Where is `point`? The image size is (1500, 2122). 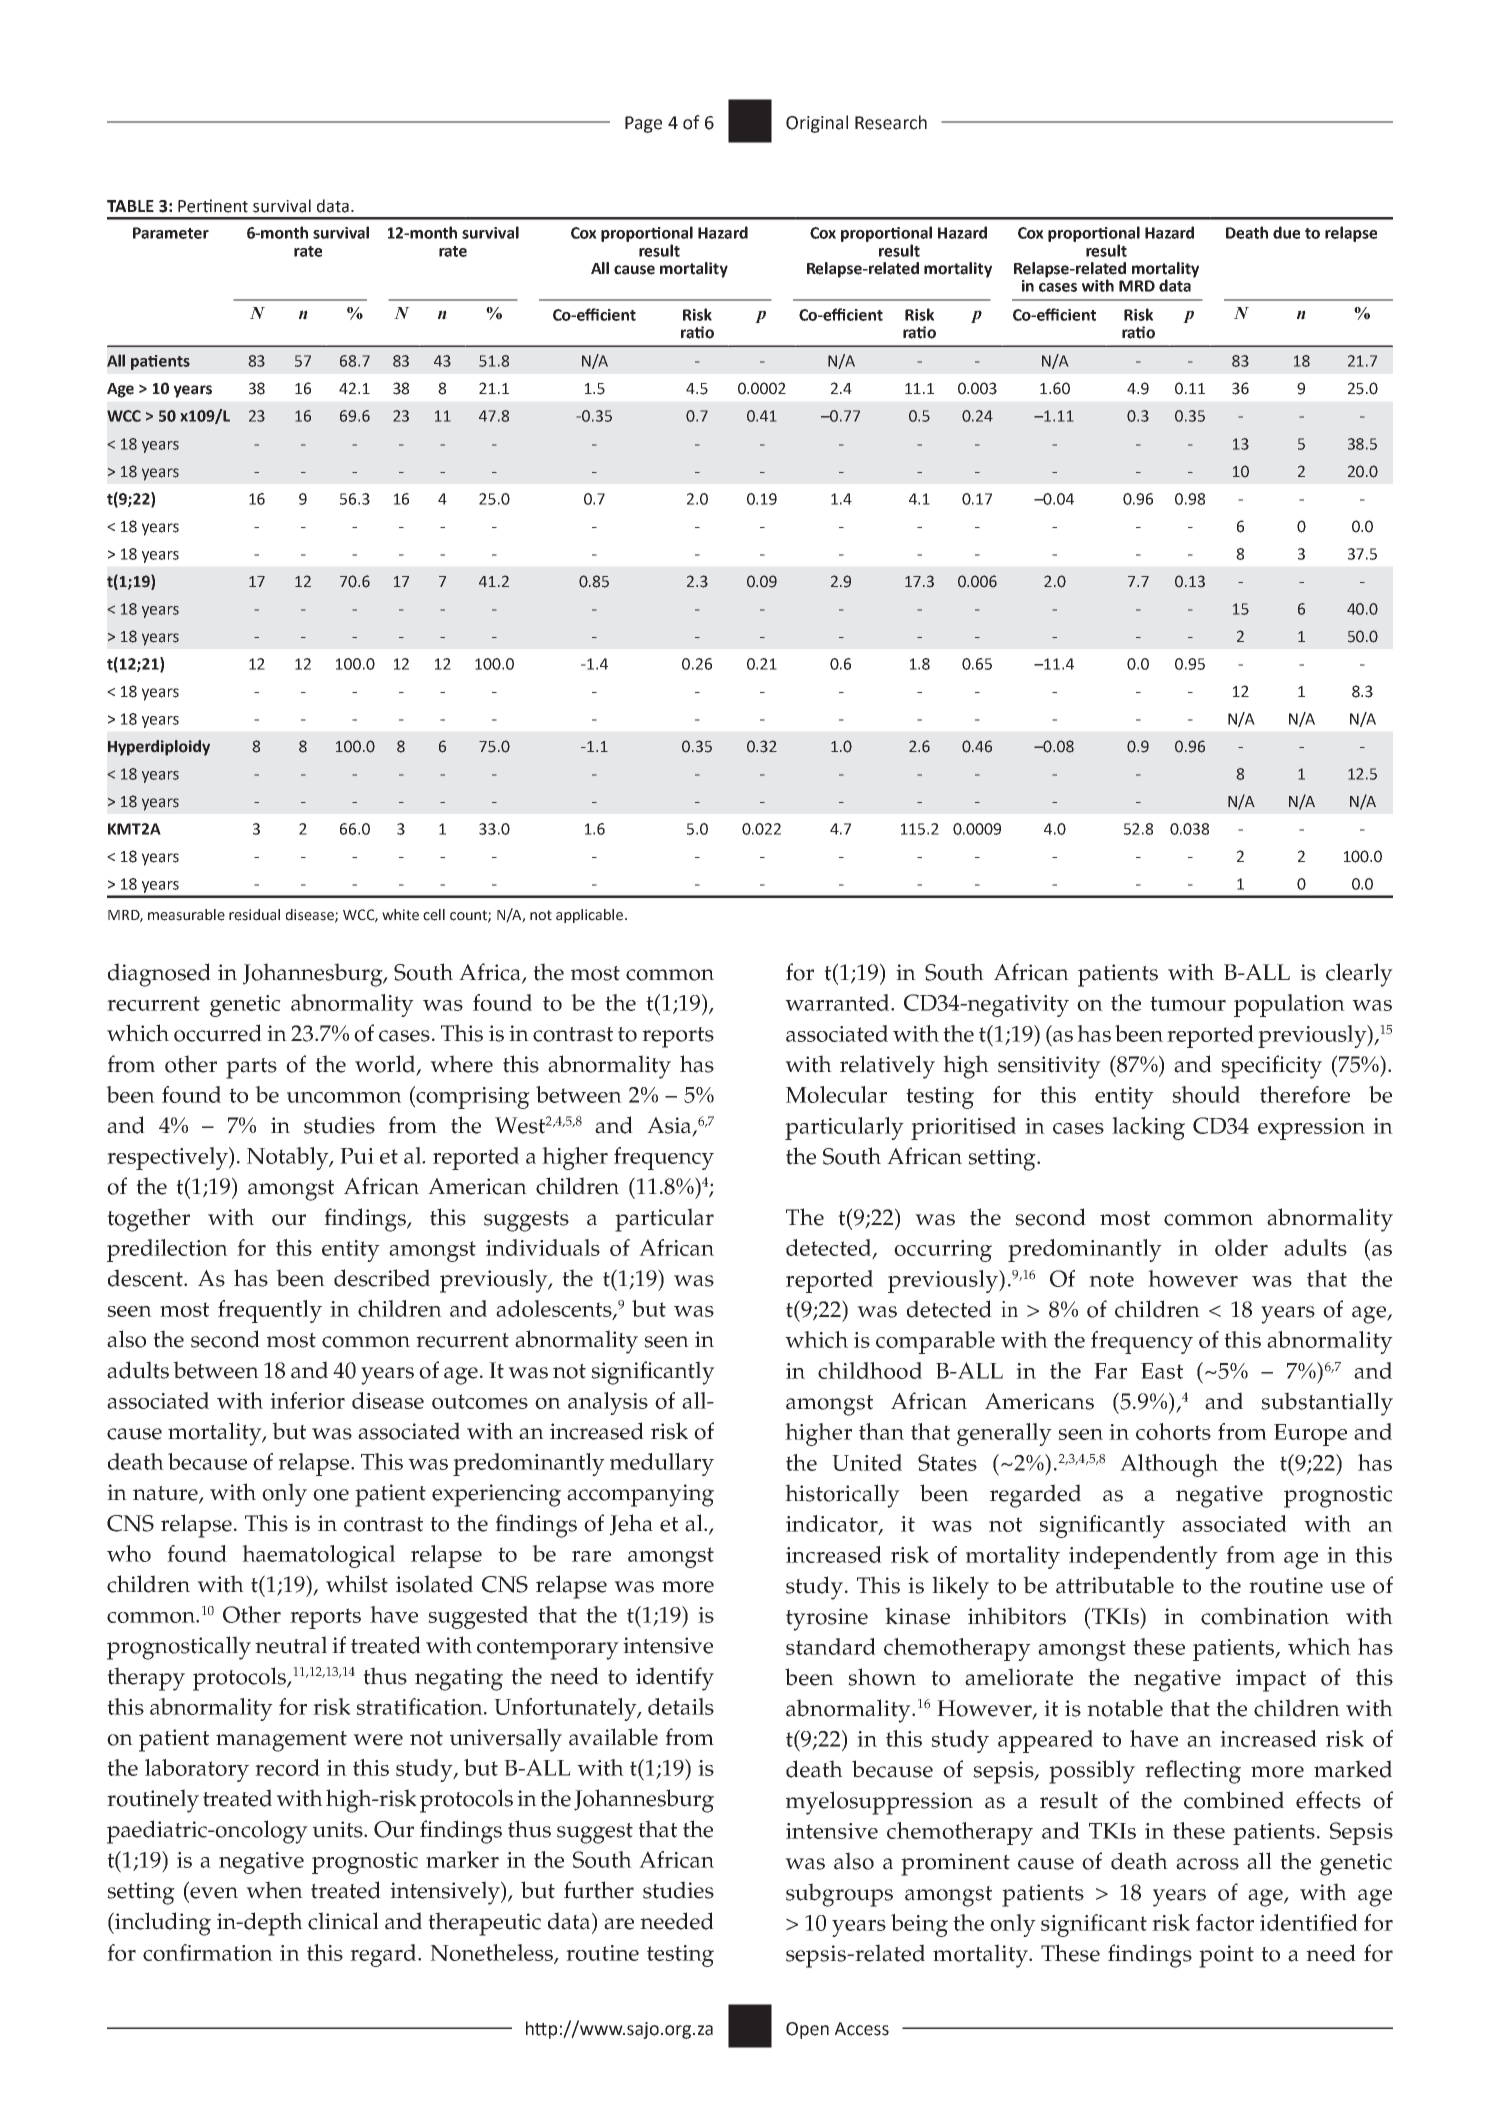
point is located at coordinates (1226, 1956).
